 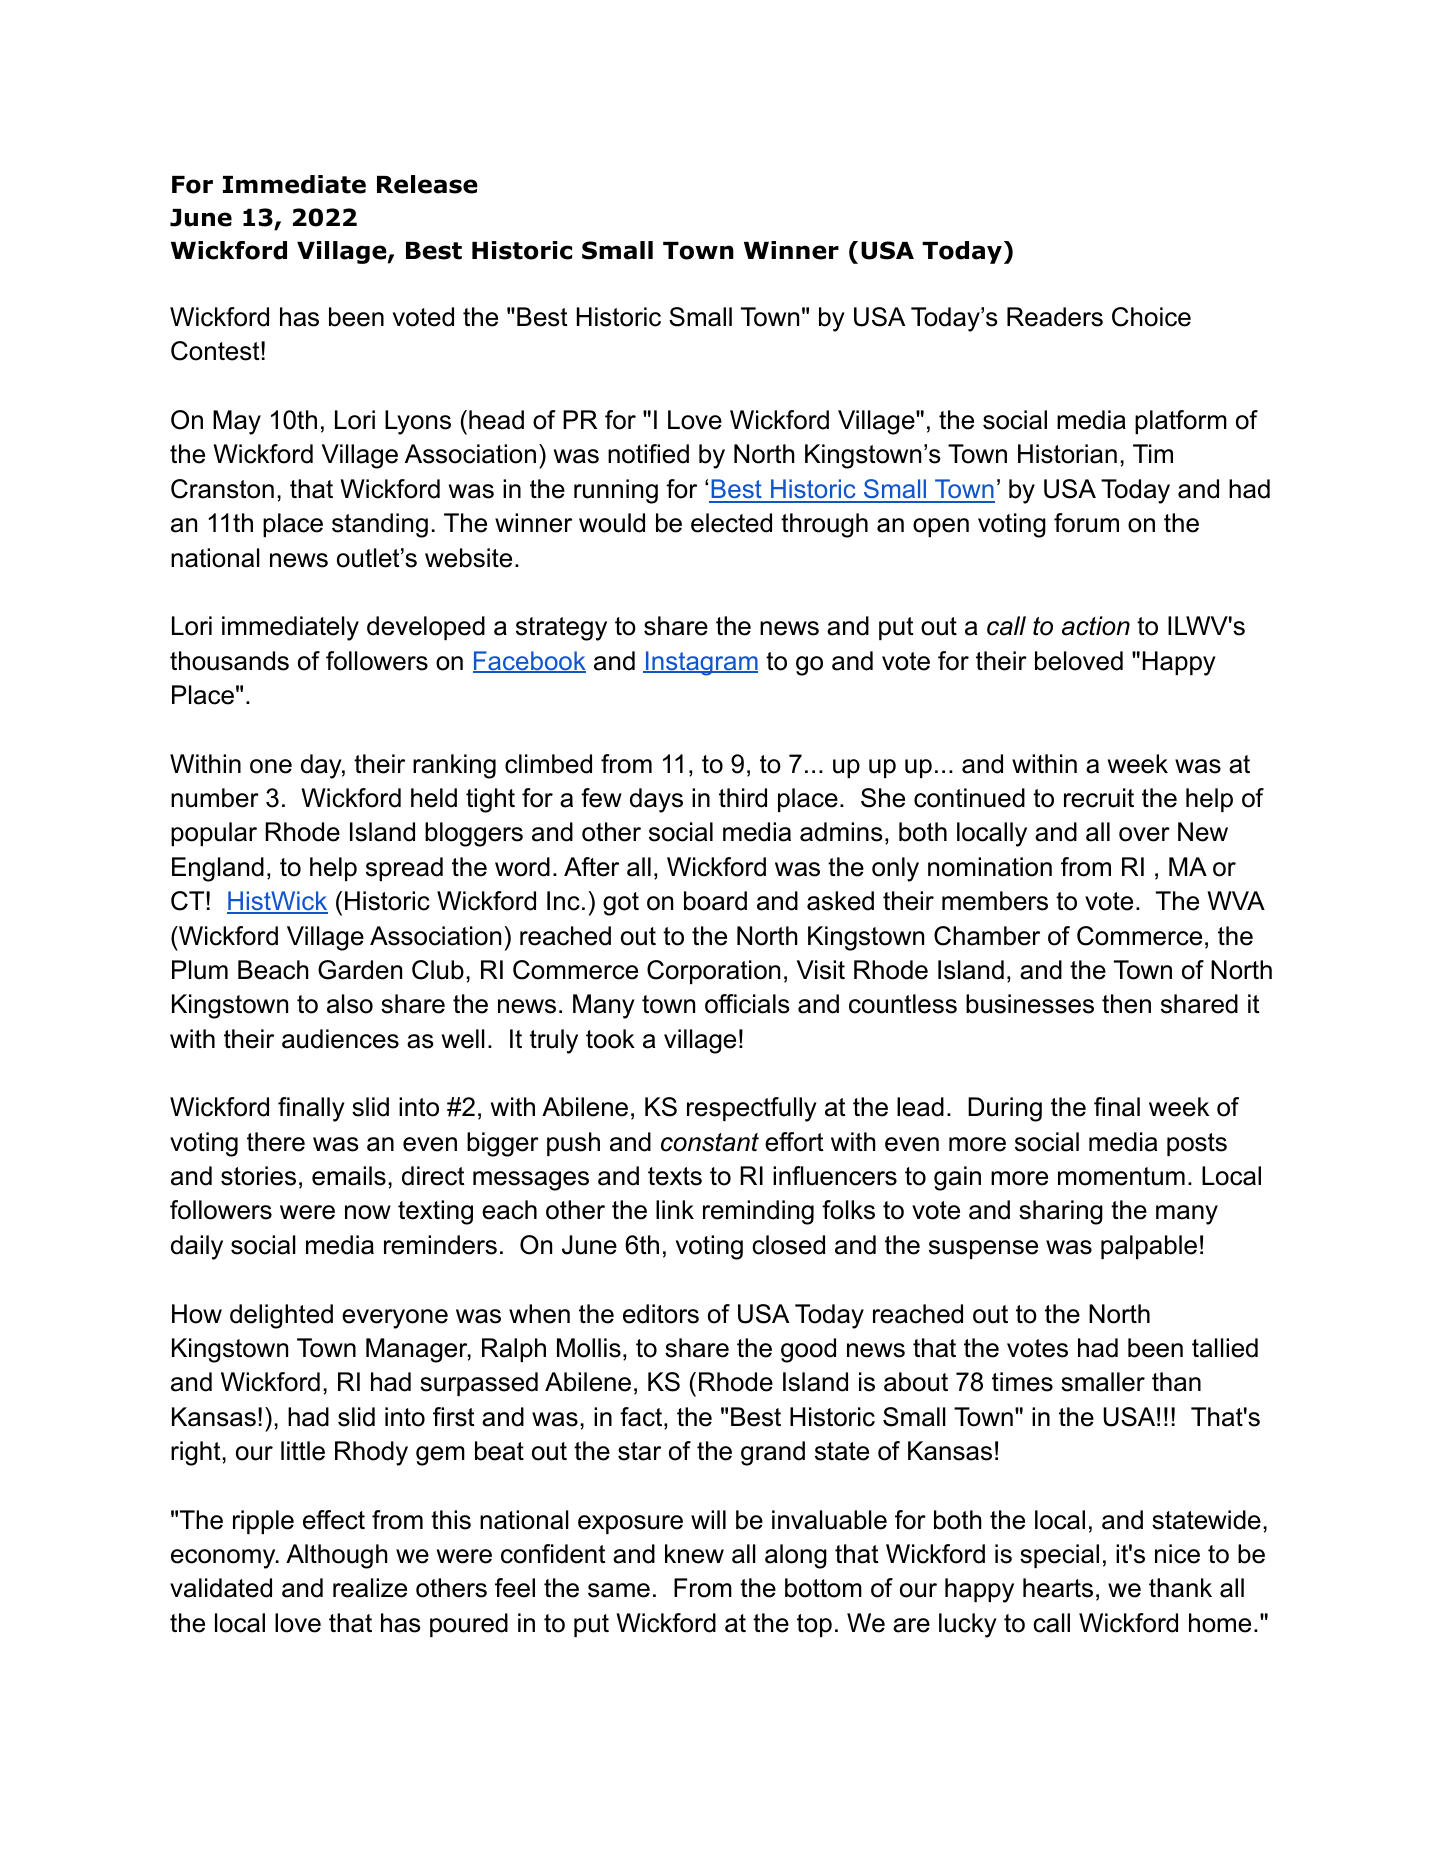 What do you see at coordinates (1086, 523) in the screenshot?
I see `forum` at bounding box center [1086, 523].
